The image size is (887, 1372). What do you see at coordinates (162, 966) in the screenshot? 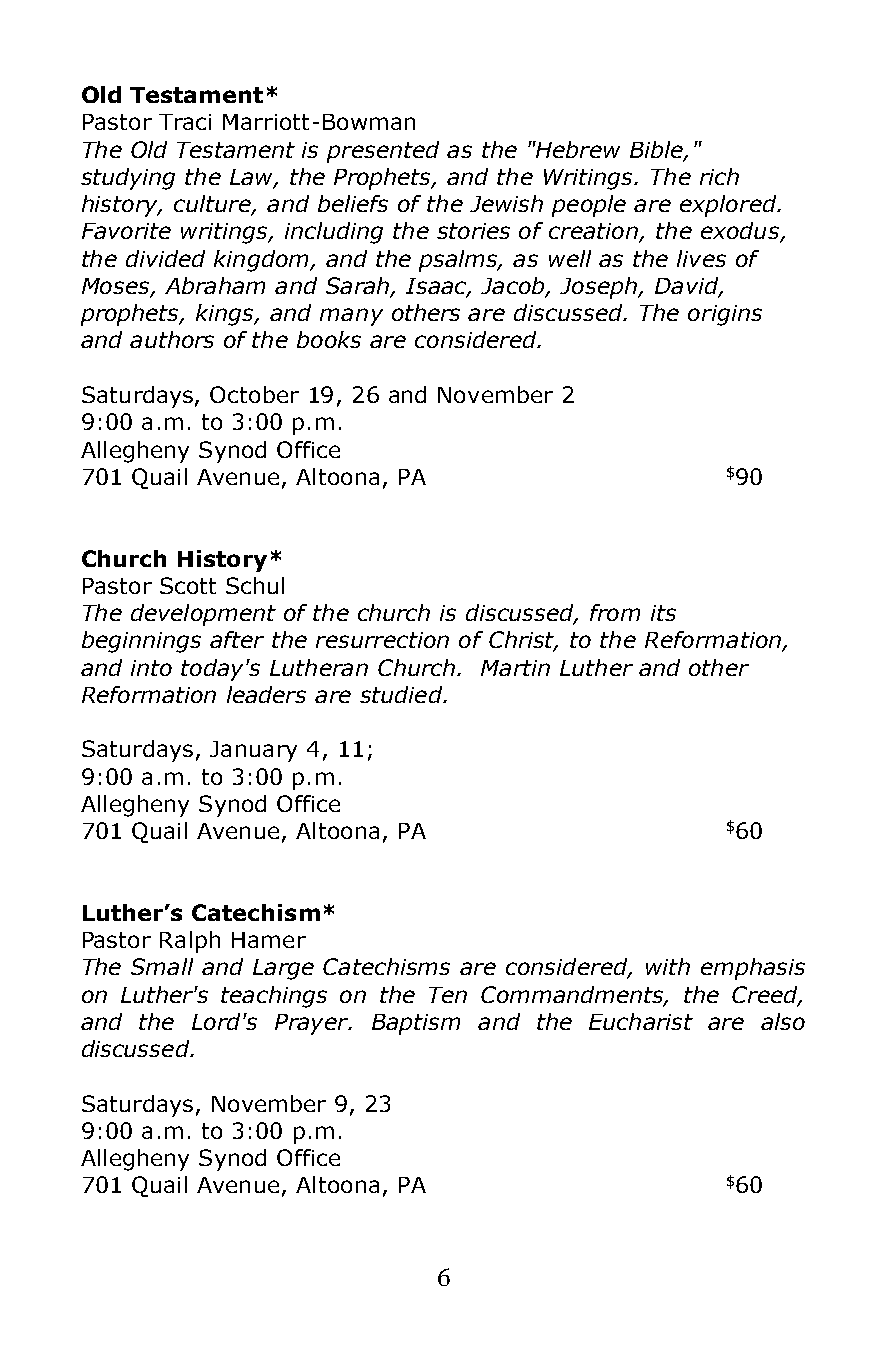
I see `Small` at bounding box center [162, 966].
